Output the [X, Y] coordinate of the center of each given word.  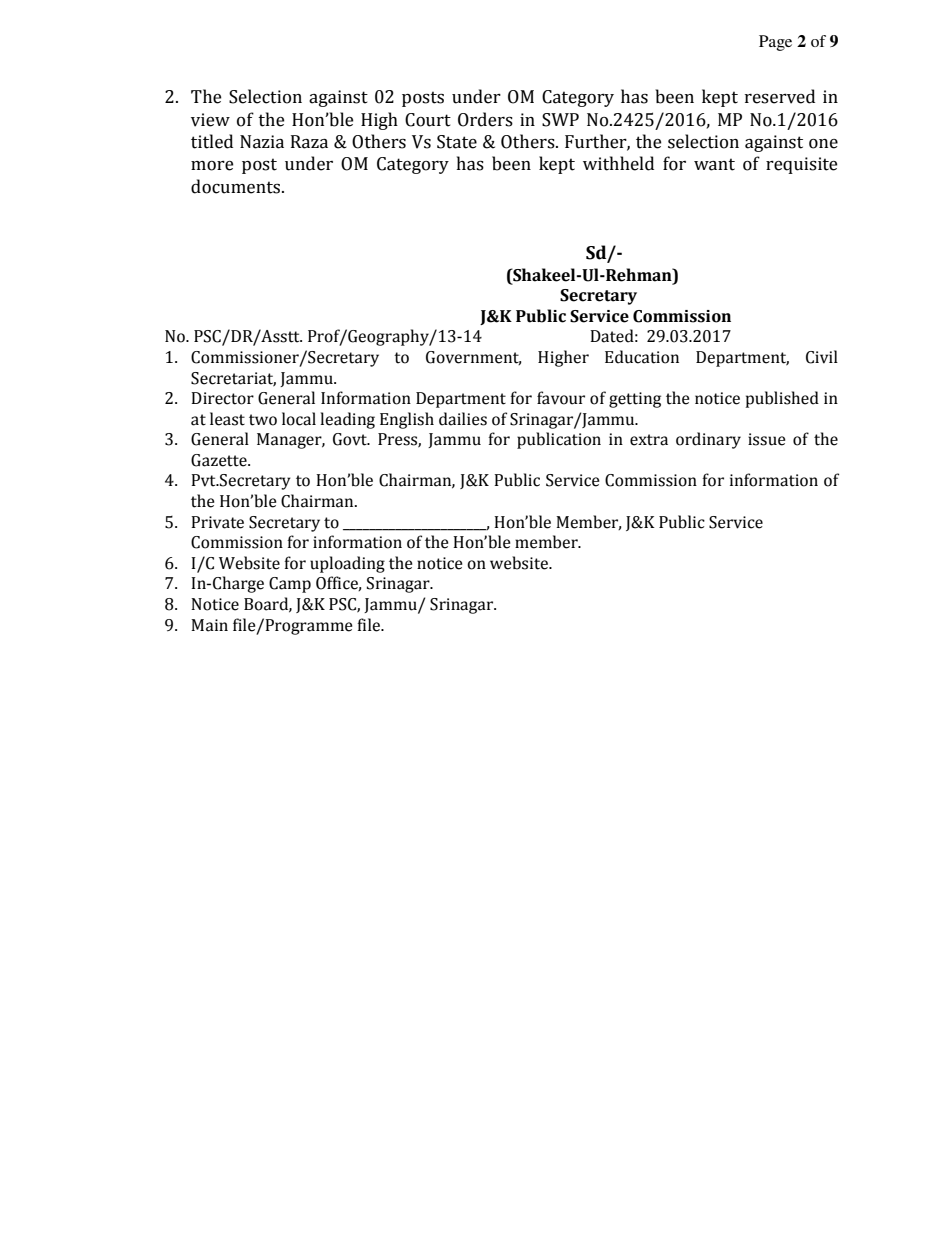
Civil [822, 357]
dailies [463, 419]
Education [642, 357]
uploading [347, 564]
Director [222, 398]
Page [775, 43]
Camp [290, 585]
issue [766, 439]
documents [237, 186]
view [210, 120]
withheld [618, 163]
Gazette [220, 460]
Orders [485, 119]
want [714, 164]
